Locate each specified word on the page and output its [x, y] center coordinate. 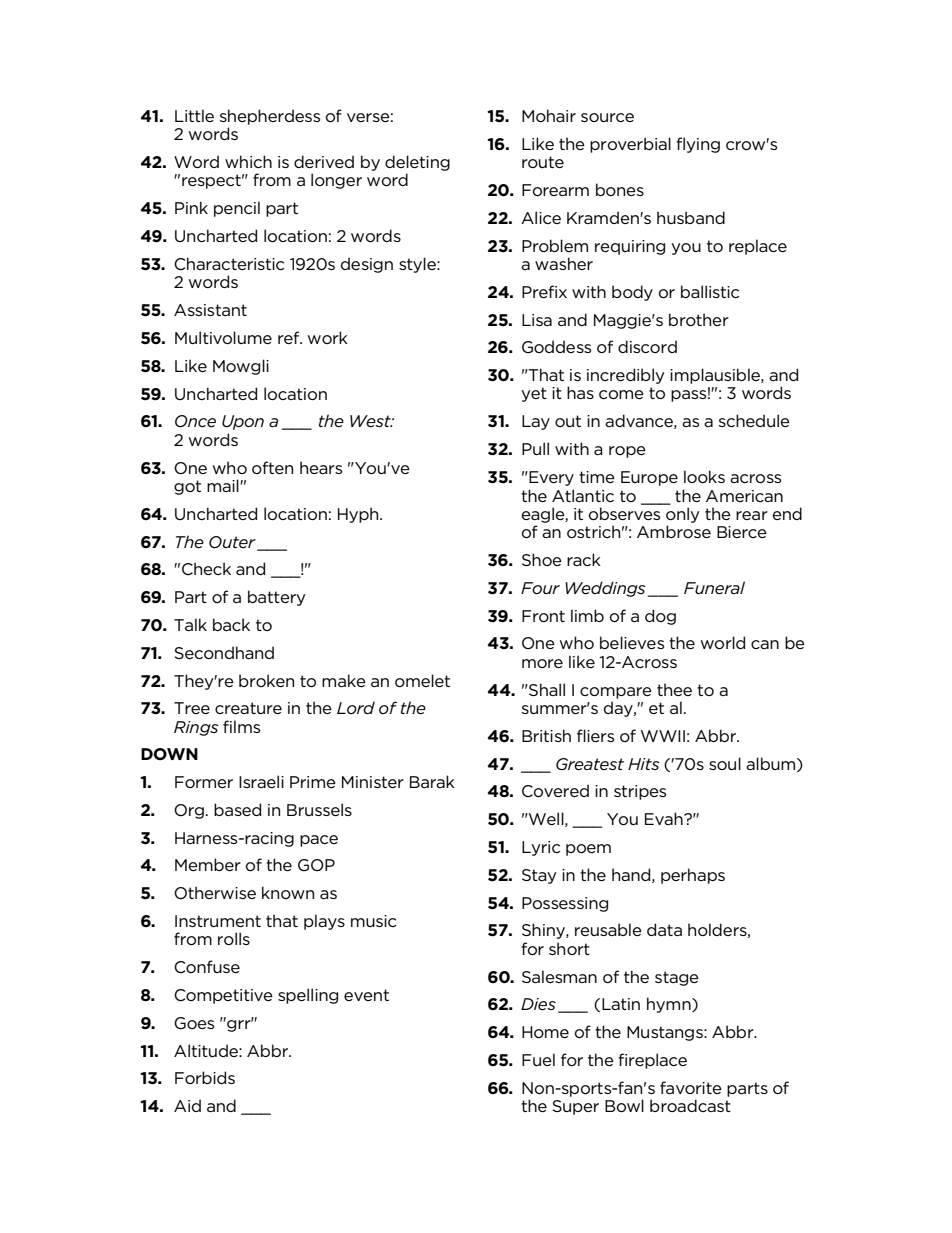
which [248, 161]
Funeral [714, 588]
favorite [691, 1087]
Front [543, 616]
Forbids [205, 1077]
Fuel [538, 1059]
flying [698, 145]
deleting [417, 164]
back [231, 624]
